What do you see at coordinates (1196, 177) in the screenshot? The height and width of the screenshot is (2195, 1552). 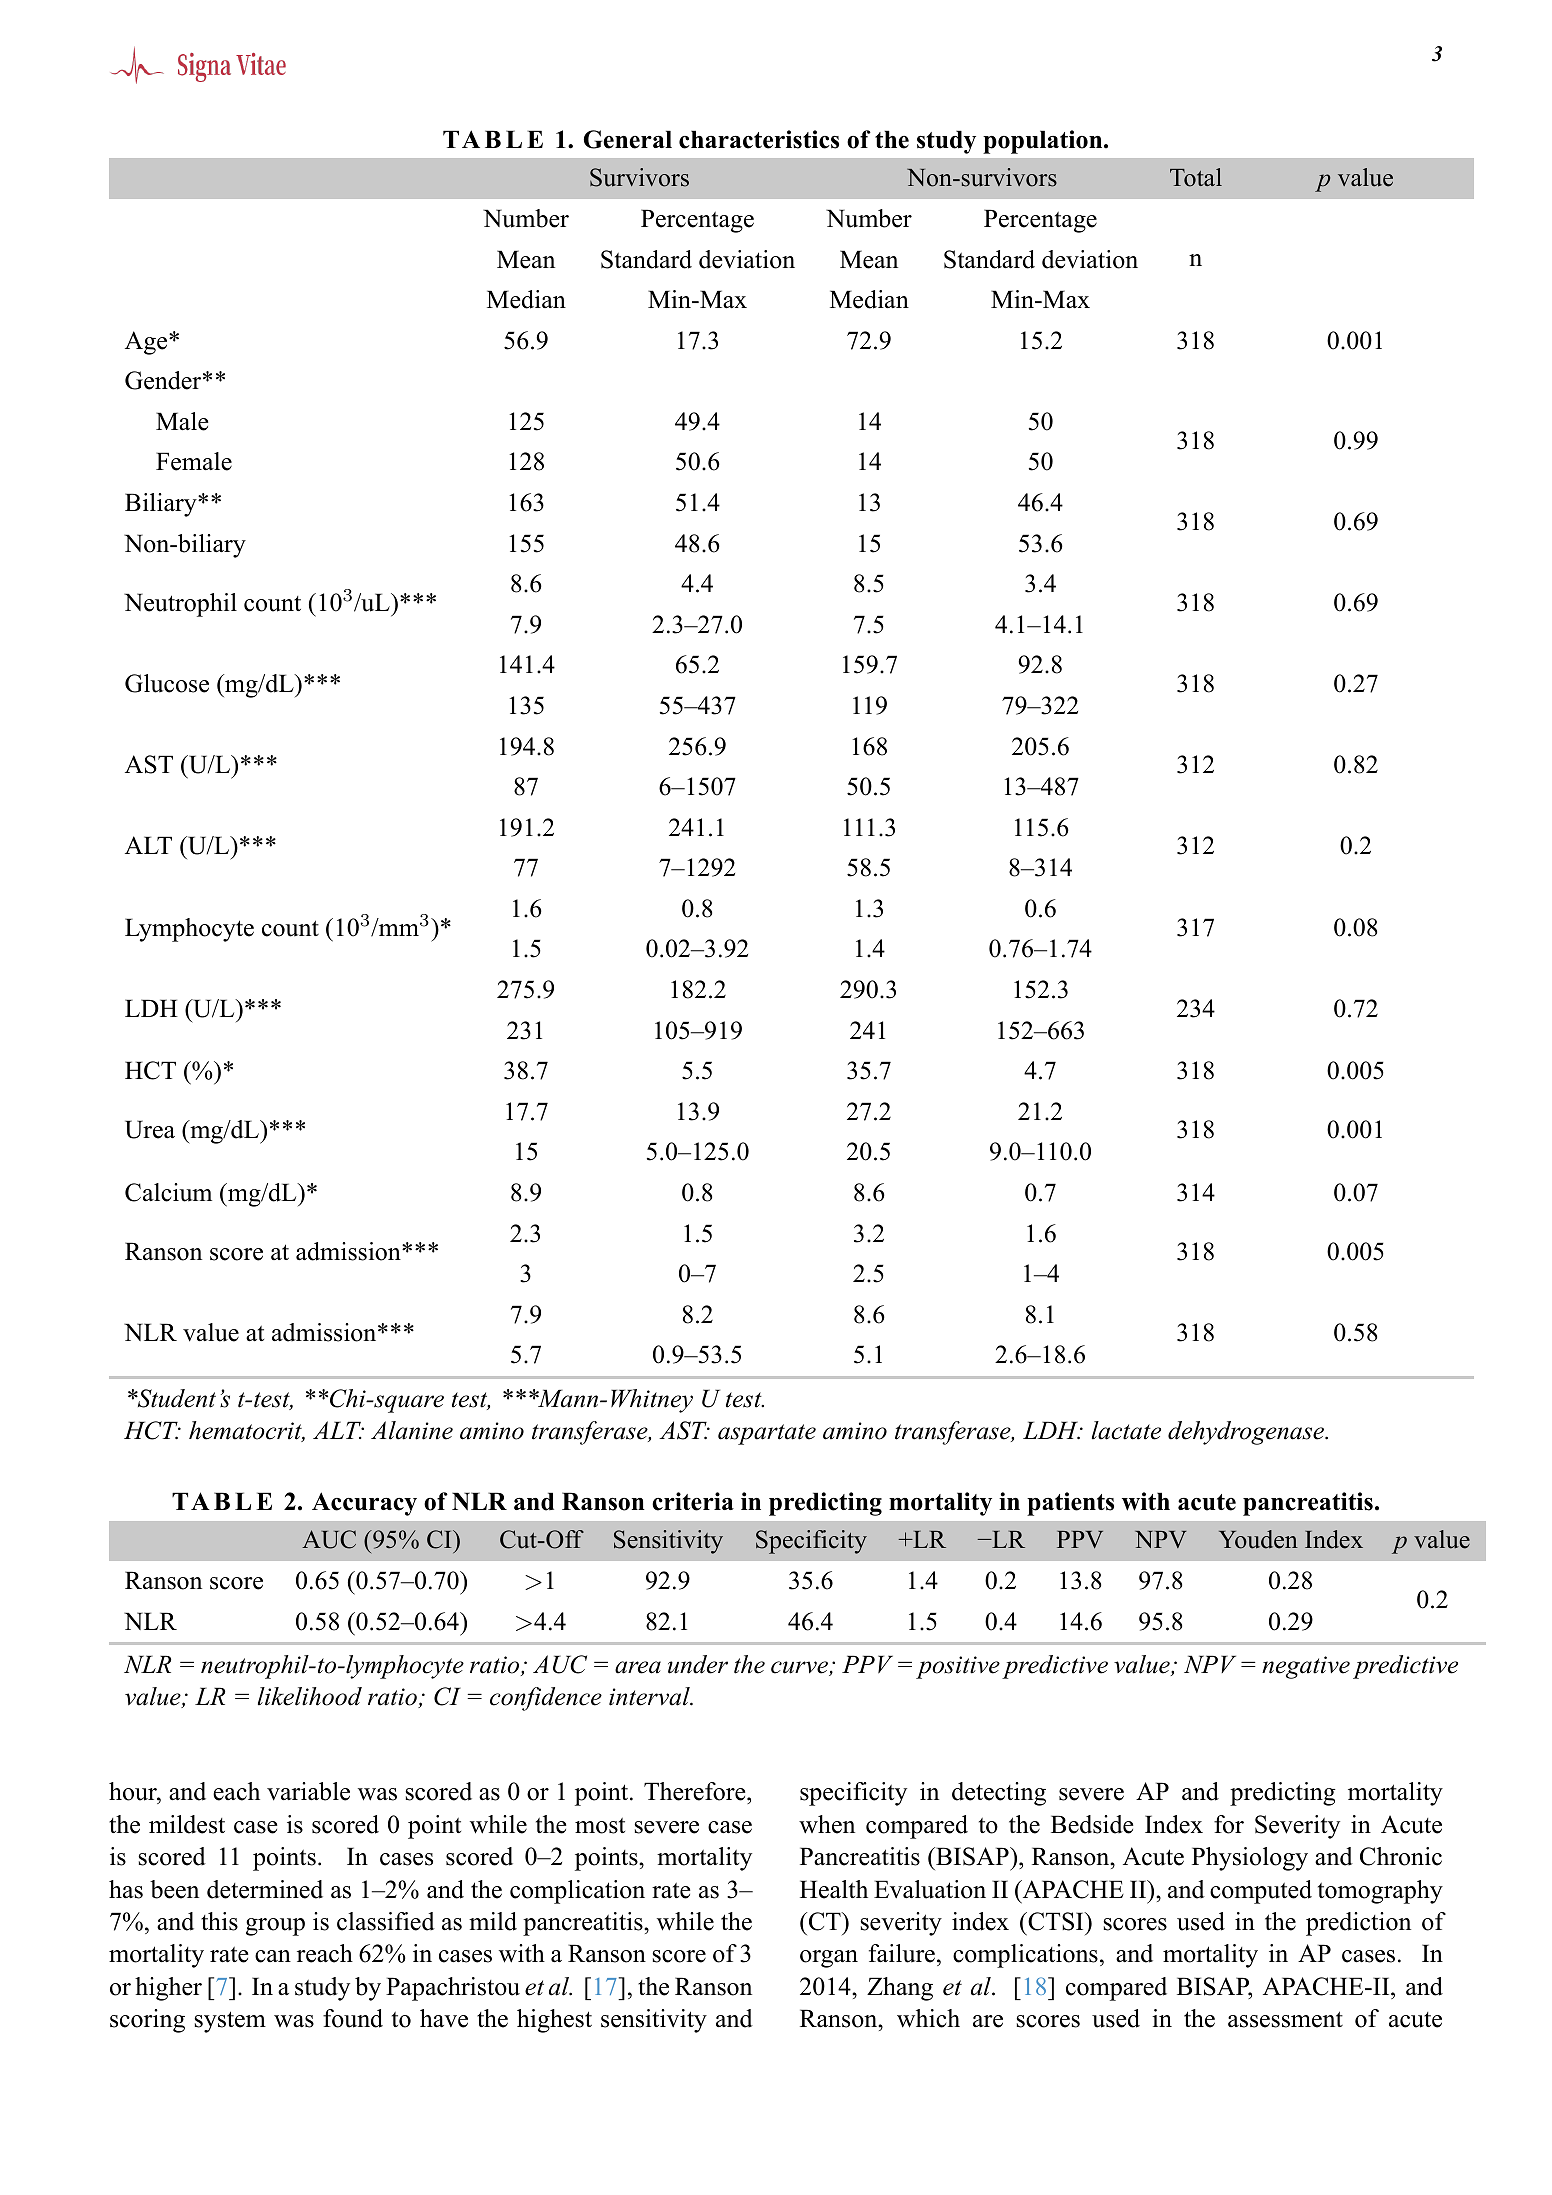 I see `Total` at bounding box center [1196, 177].
